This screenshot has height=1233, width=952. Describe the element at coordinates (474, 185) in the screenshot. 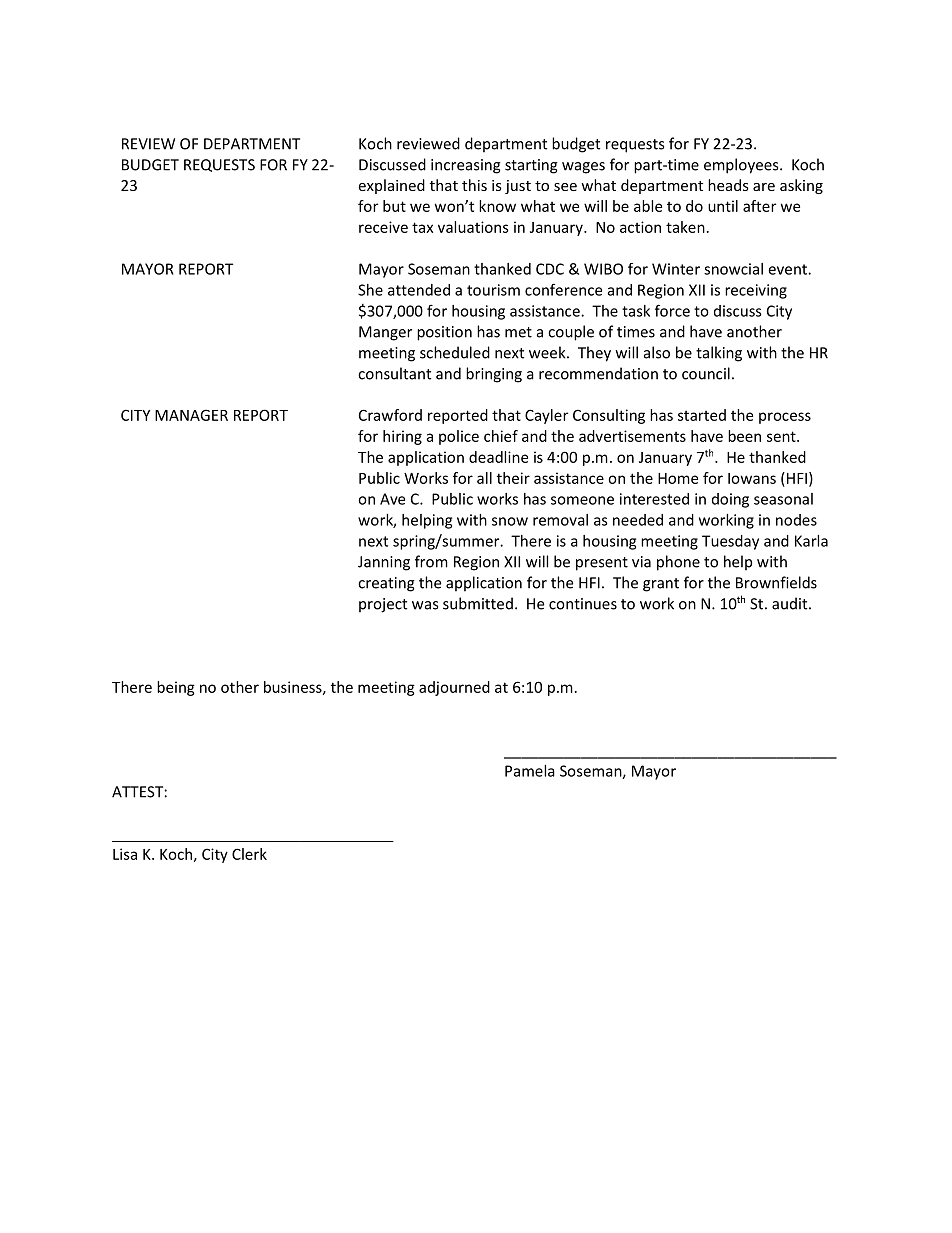

I see `this` at that location.
